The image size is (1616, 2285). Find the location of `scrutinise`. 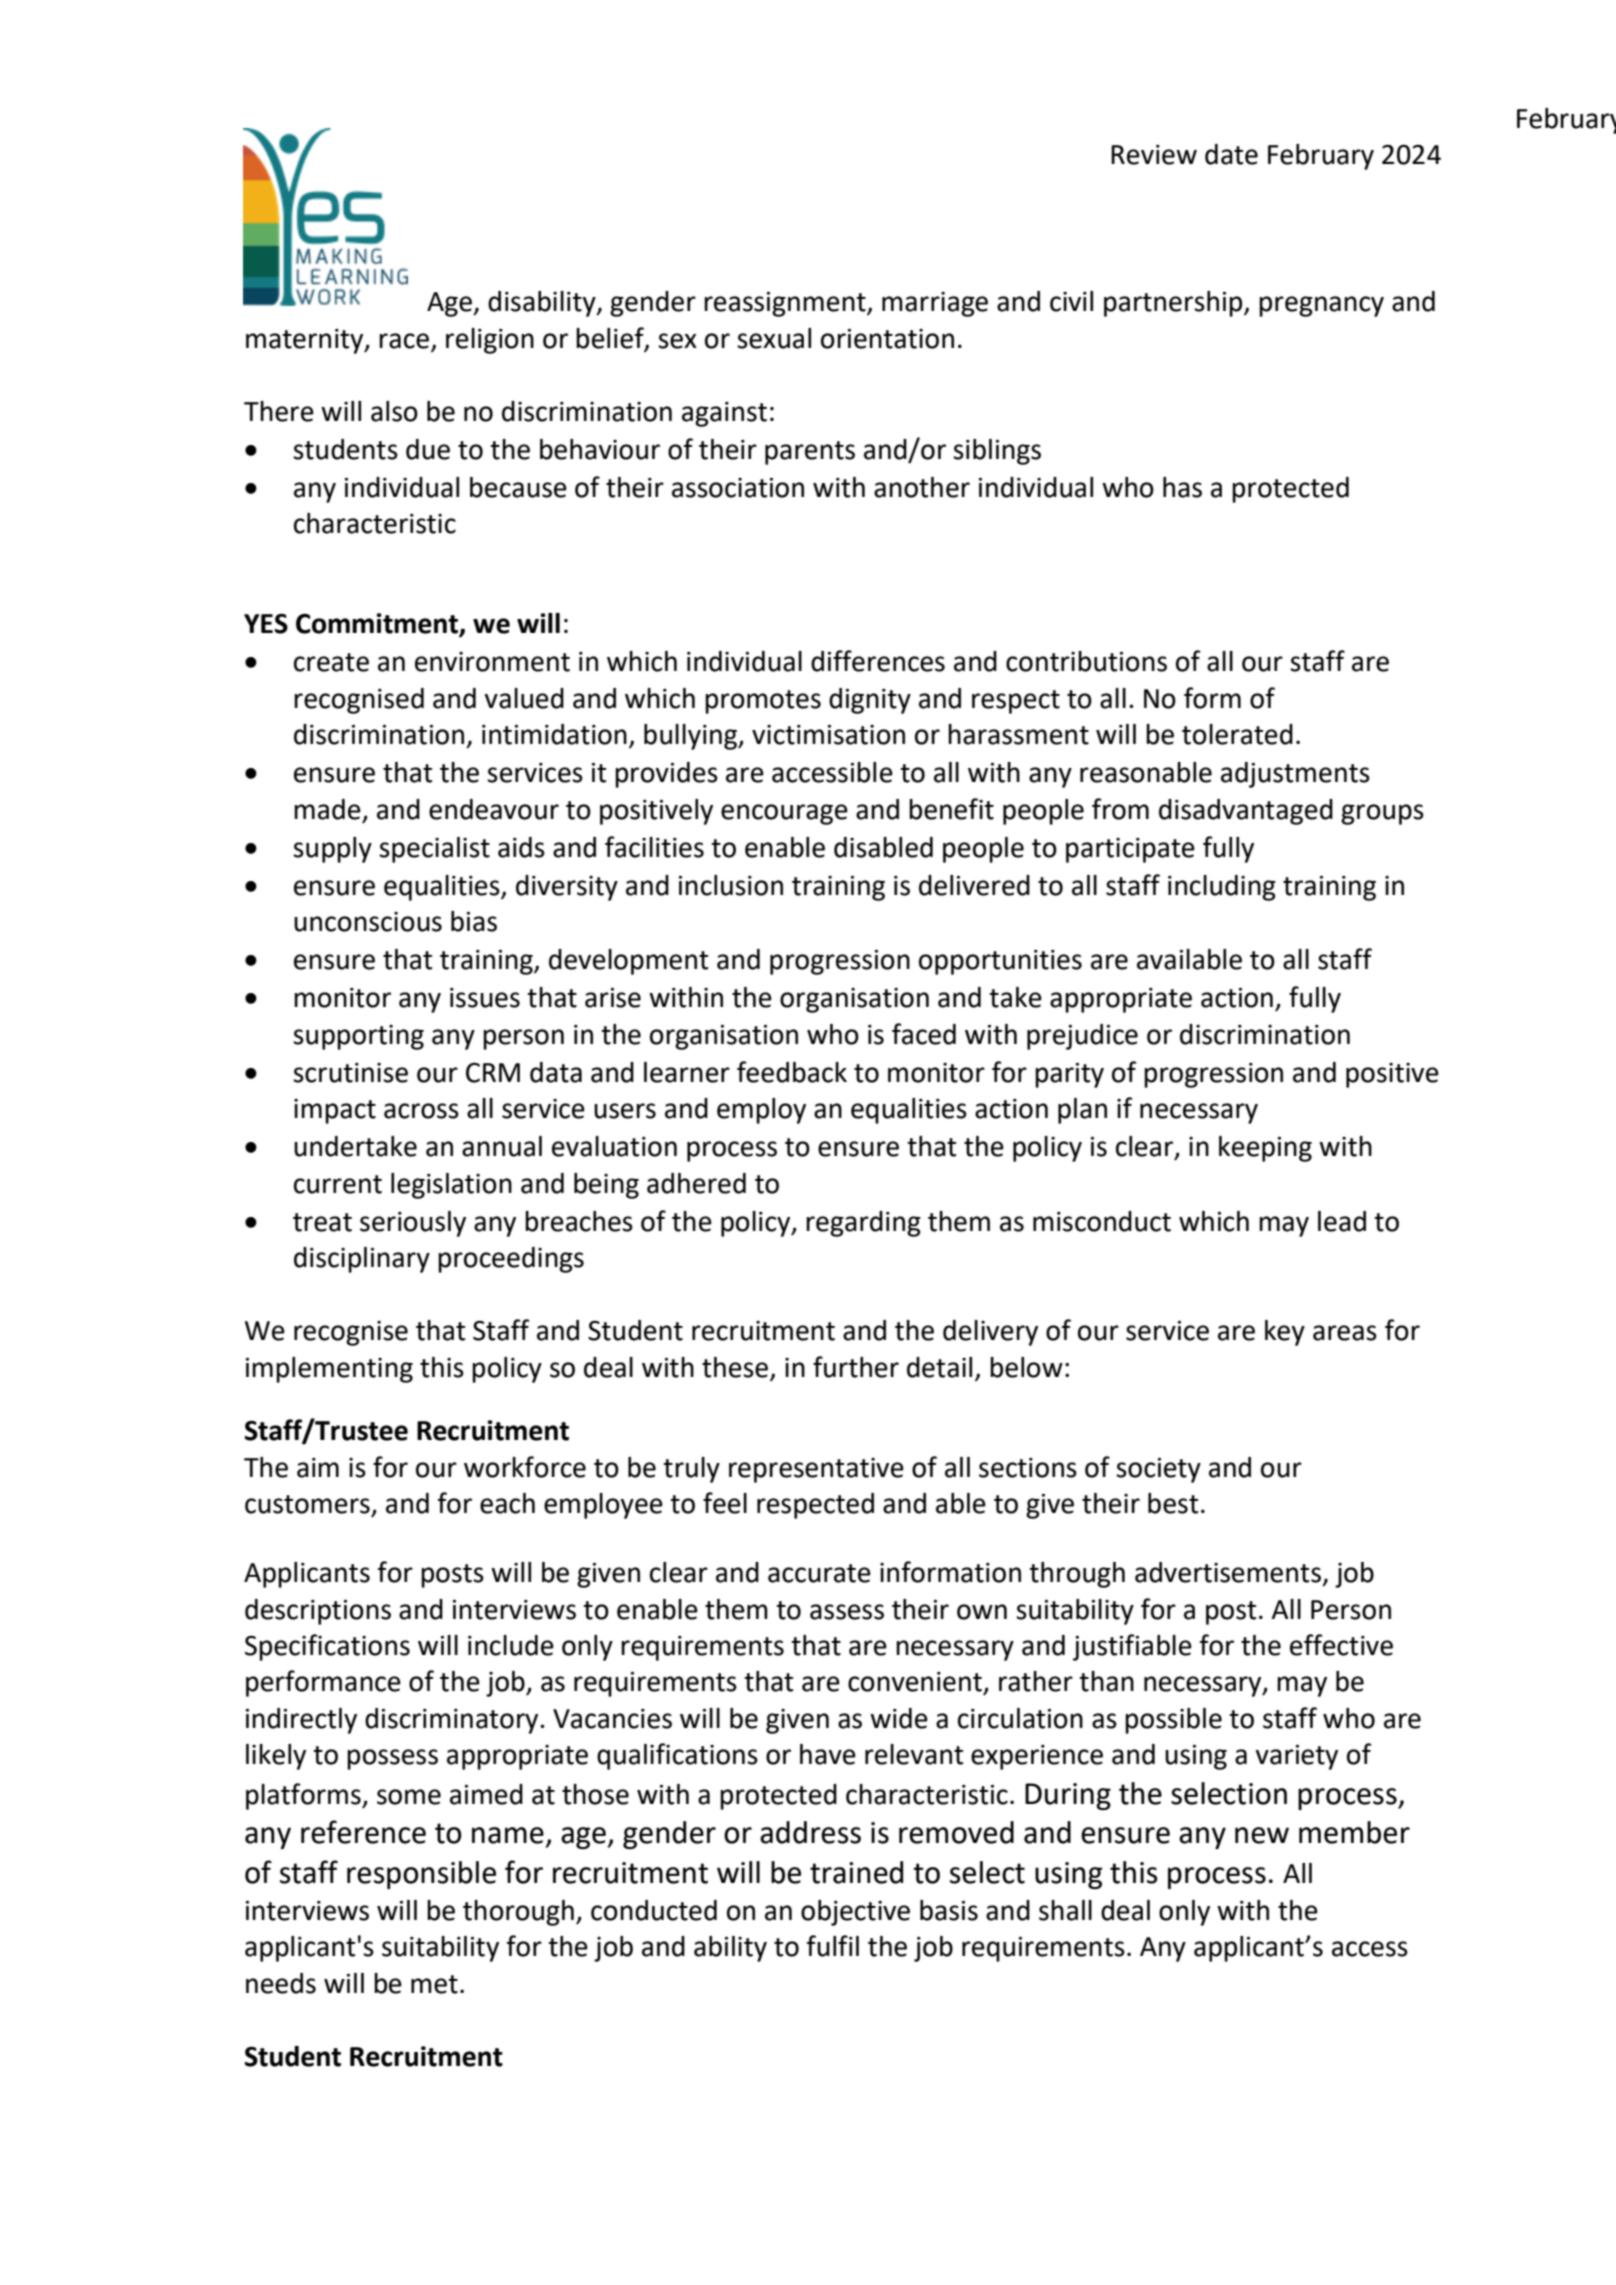

scrutinise is located at coordinates (350, 1073).
